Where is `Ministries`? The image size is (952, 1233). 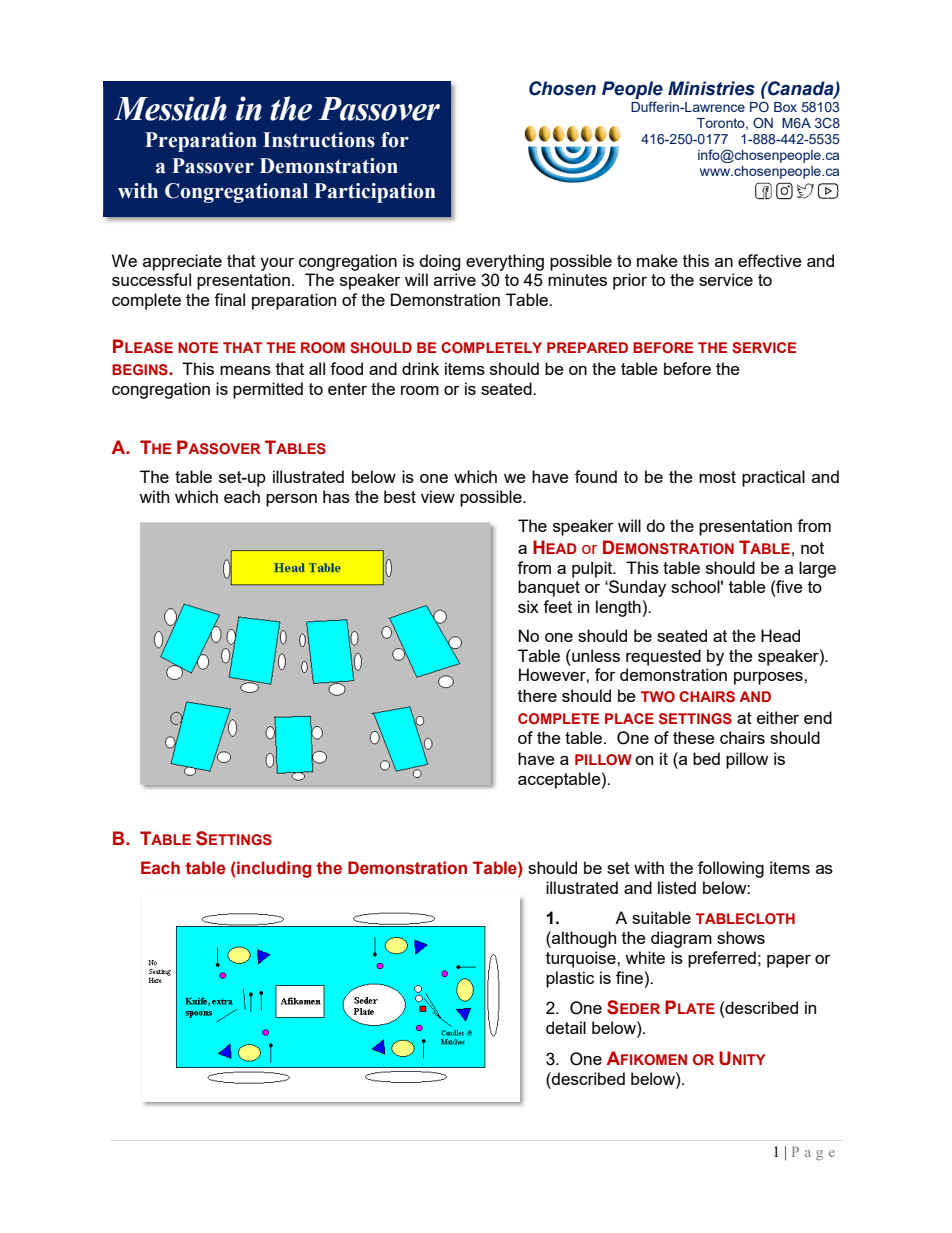 Ministries is located at coordinates (711, 88).
